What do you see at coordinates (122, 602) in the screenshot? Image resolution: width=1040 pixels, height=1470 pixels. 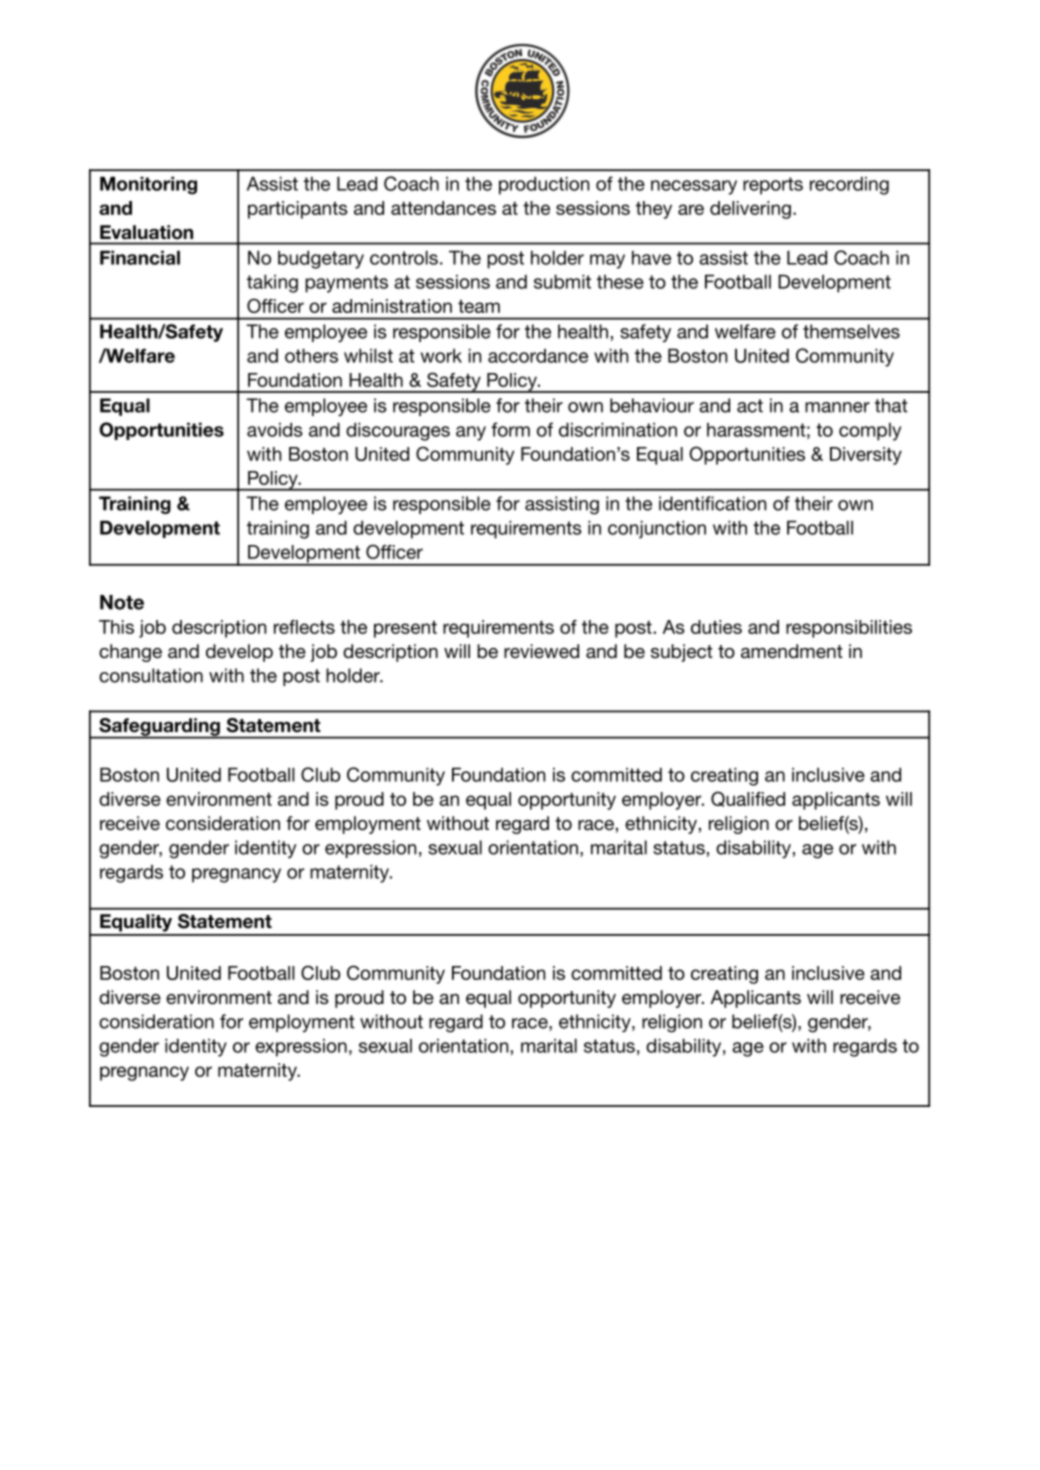 I see `Note` at bounding box center [122, 602].
